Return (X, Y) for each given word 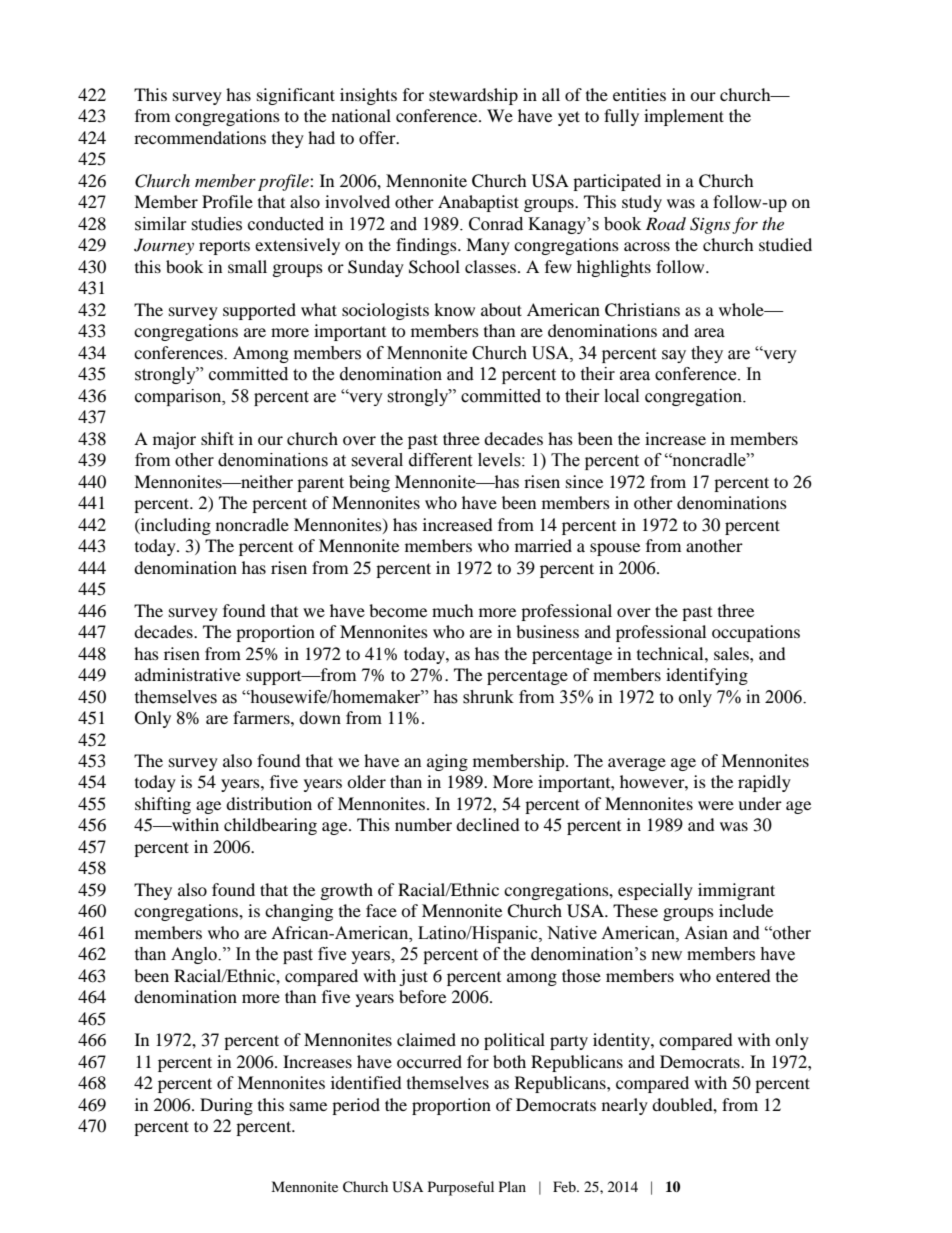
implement (684, 117)
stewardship (473, 96)
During (226, 1106)
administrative (188, 674)
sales (732, 653)
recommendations (200, 137)
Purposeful (461, 1188)
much (453, 610)
